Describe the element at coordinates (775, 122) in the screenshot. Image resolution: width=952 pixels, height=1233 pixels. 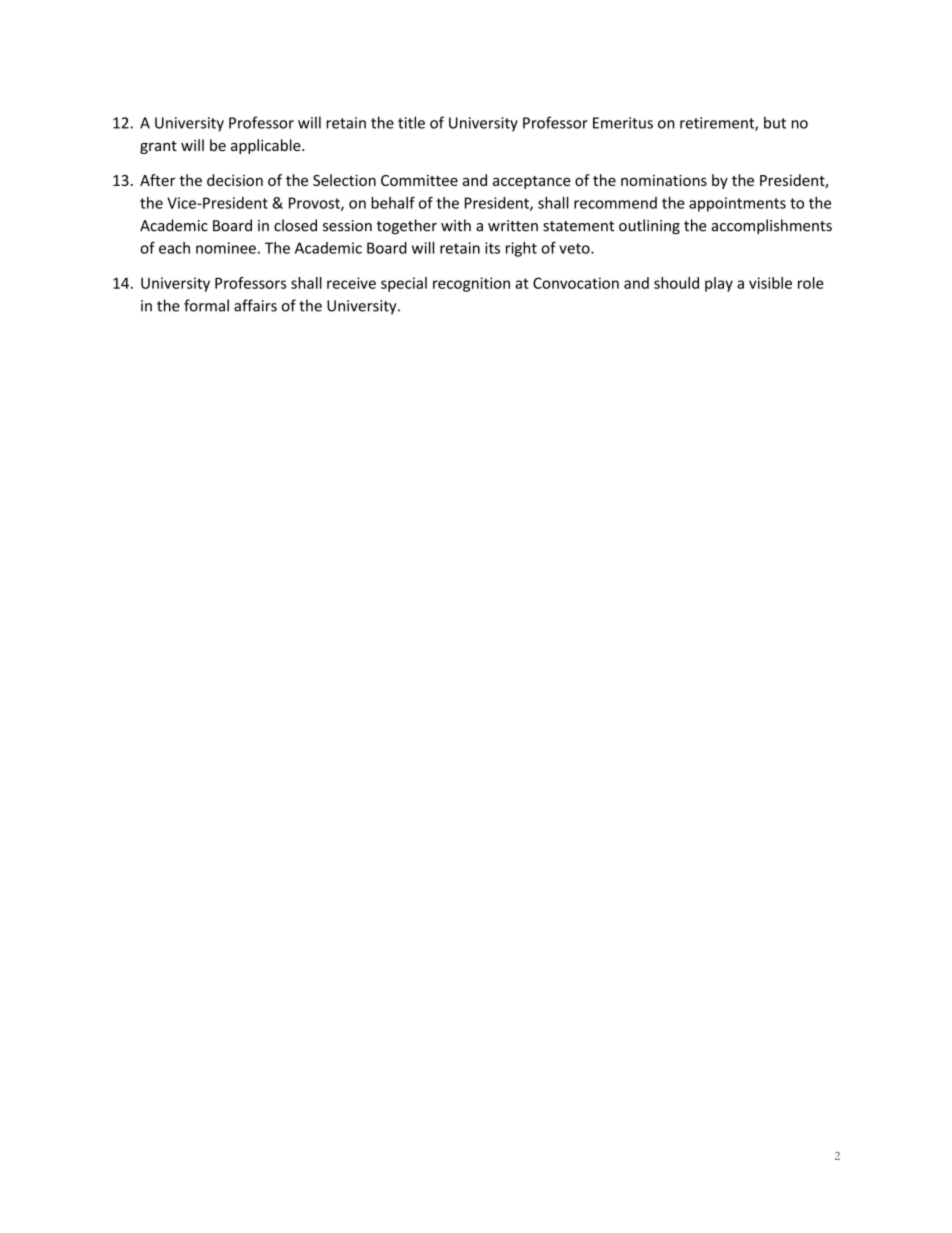
I see `but` at that location.
